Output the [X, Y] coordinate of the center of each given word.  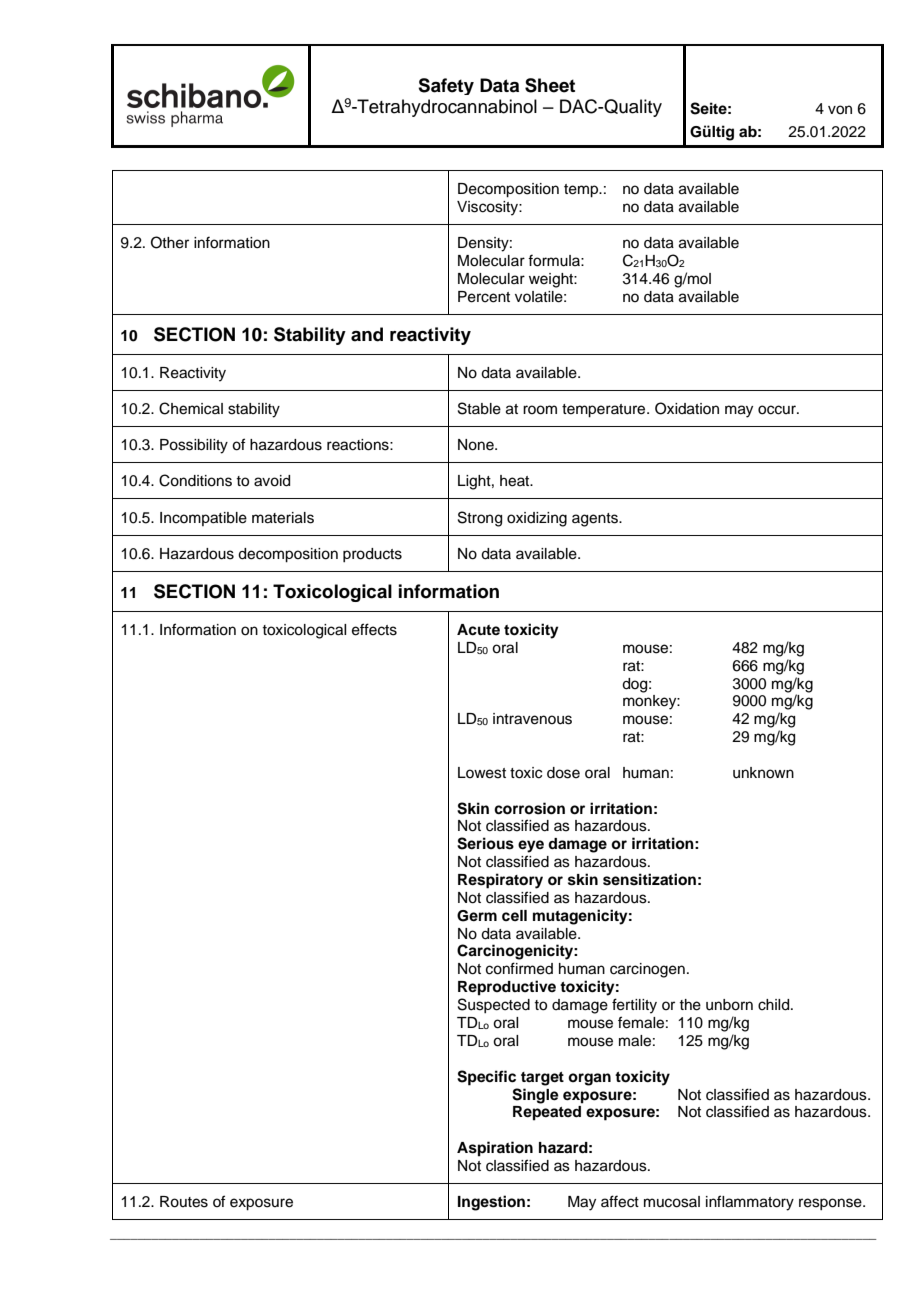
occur [778, 410]
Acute [478, 630]
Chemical [191, 408]
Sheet [550, 85]
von [840, 110]
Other [170, 242]
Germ [477, 916]
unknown [763, 773]
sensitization [649, 879]
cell [514, 915]
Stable [479, 408]
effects [374, 629]
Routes [184, 1202]
